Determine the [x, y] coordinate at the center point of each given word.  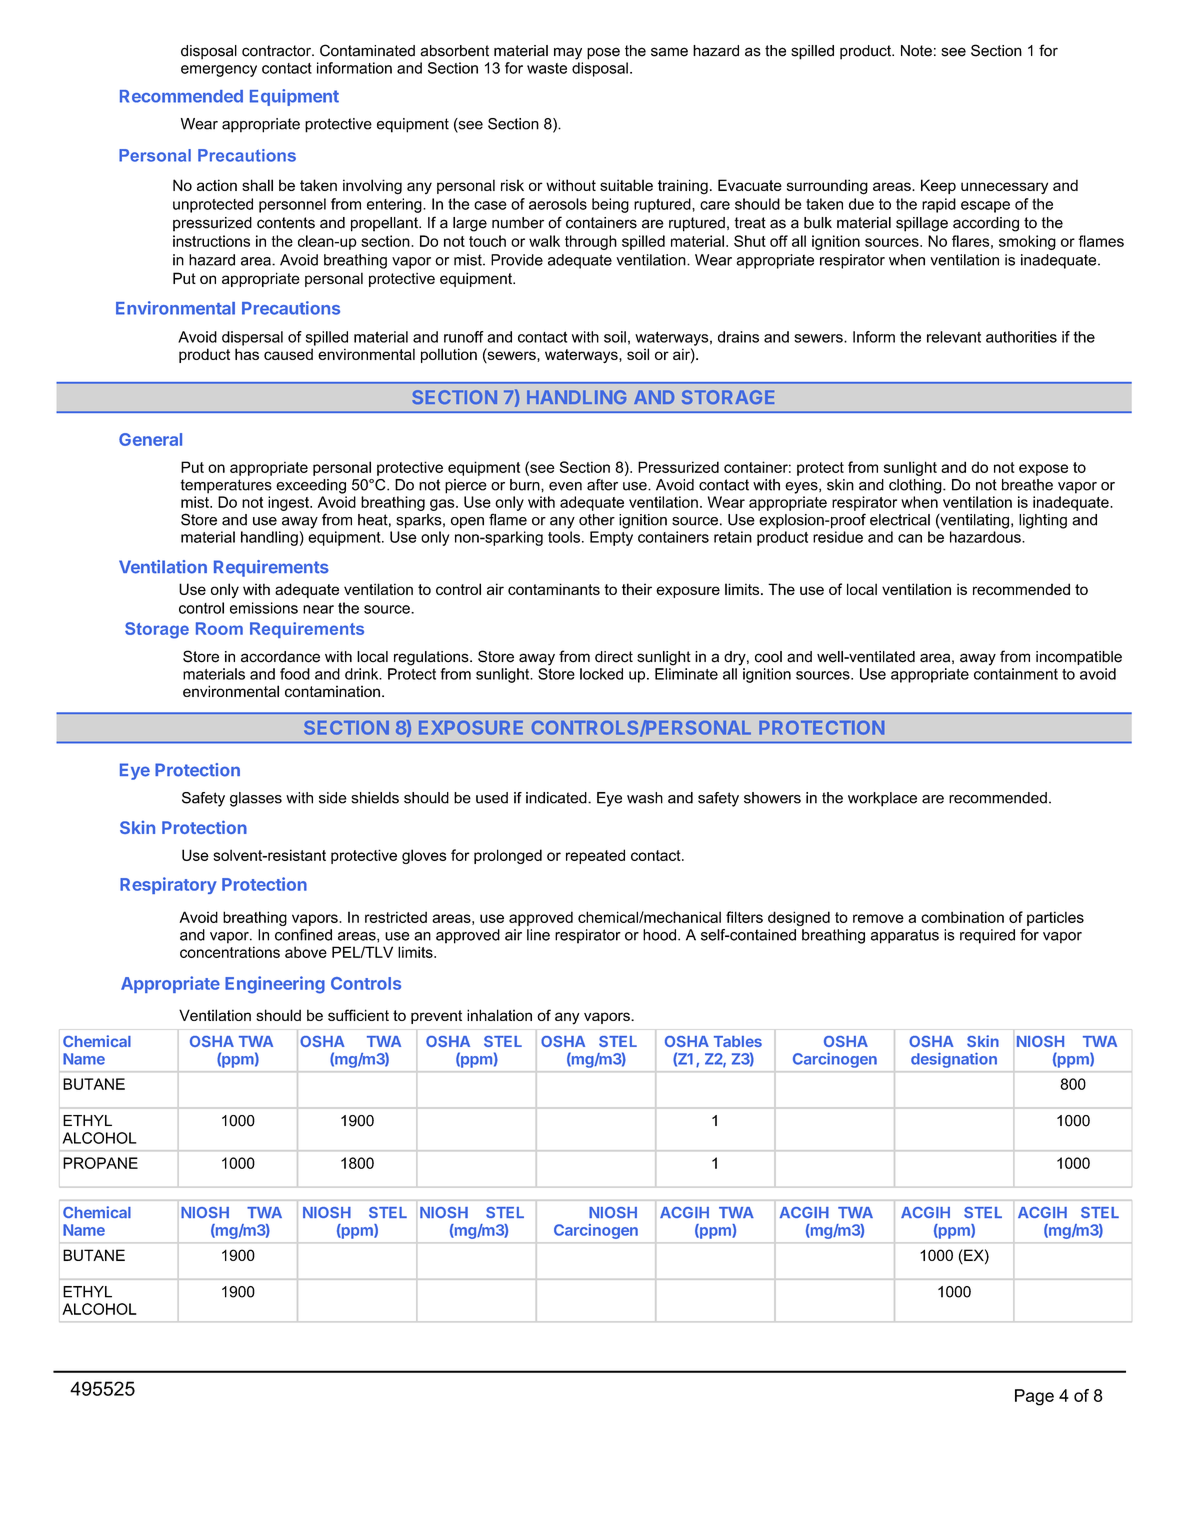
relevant [954, 337]
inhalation [499, 1015]
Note [916, 51]
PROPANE [100, 1163]
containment [1016, 674]
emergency [219, 71]
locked [601, 674]
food [295, 674]
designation [954, 1060]
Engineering [275, 985]
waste [547, 68]
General [150, 439]
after [602, 485]
